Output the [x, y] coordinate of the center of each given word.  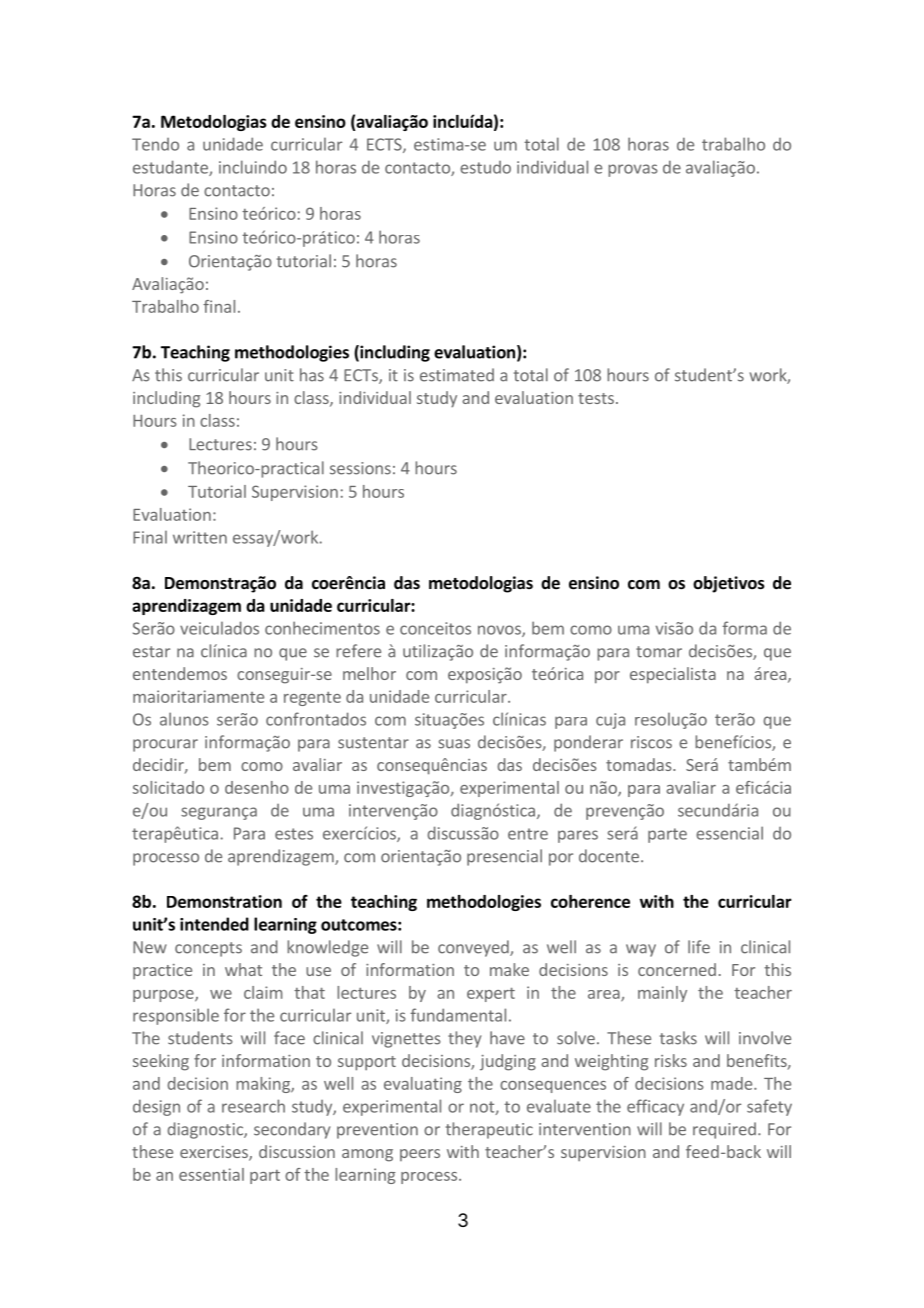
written [200, 537]
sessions [360, 468]
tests [596, 398]
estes [294, 834]
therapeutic [489, 1130]
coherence [590, 901]
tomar [659, 652]
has [312, 375]
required [724, 1130]
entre [528, 834]
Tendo [155, 144]
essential [211, 1174]
